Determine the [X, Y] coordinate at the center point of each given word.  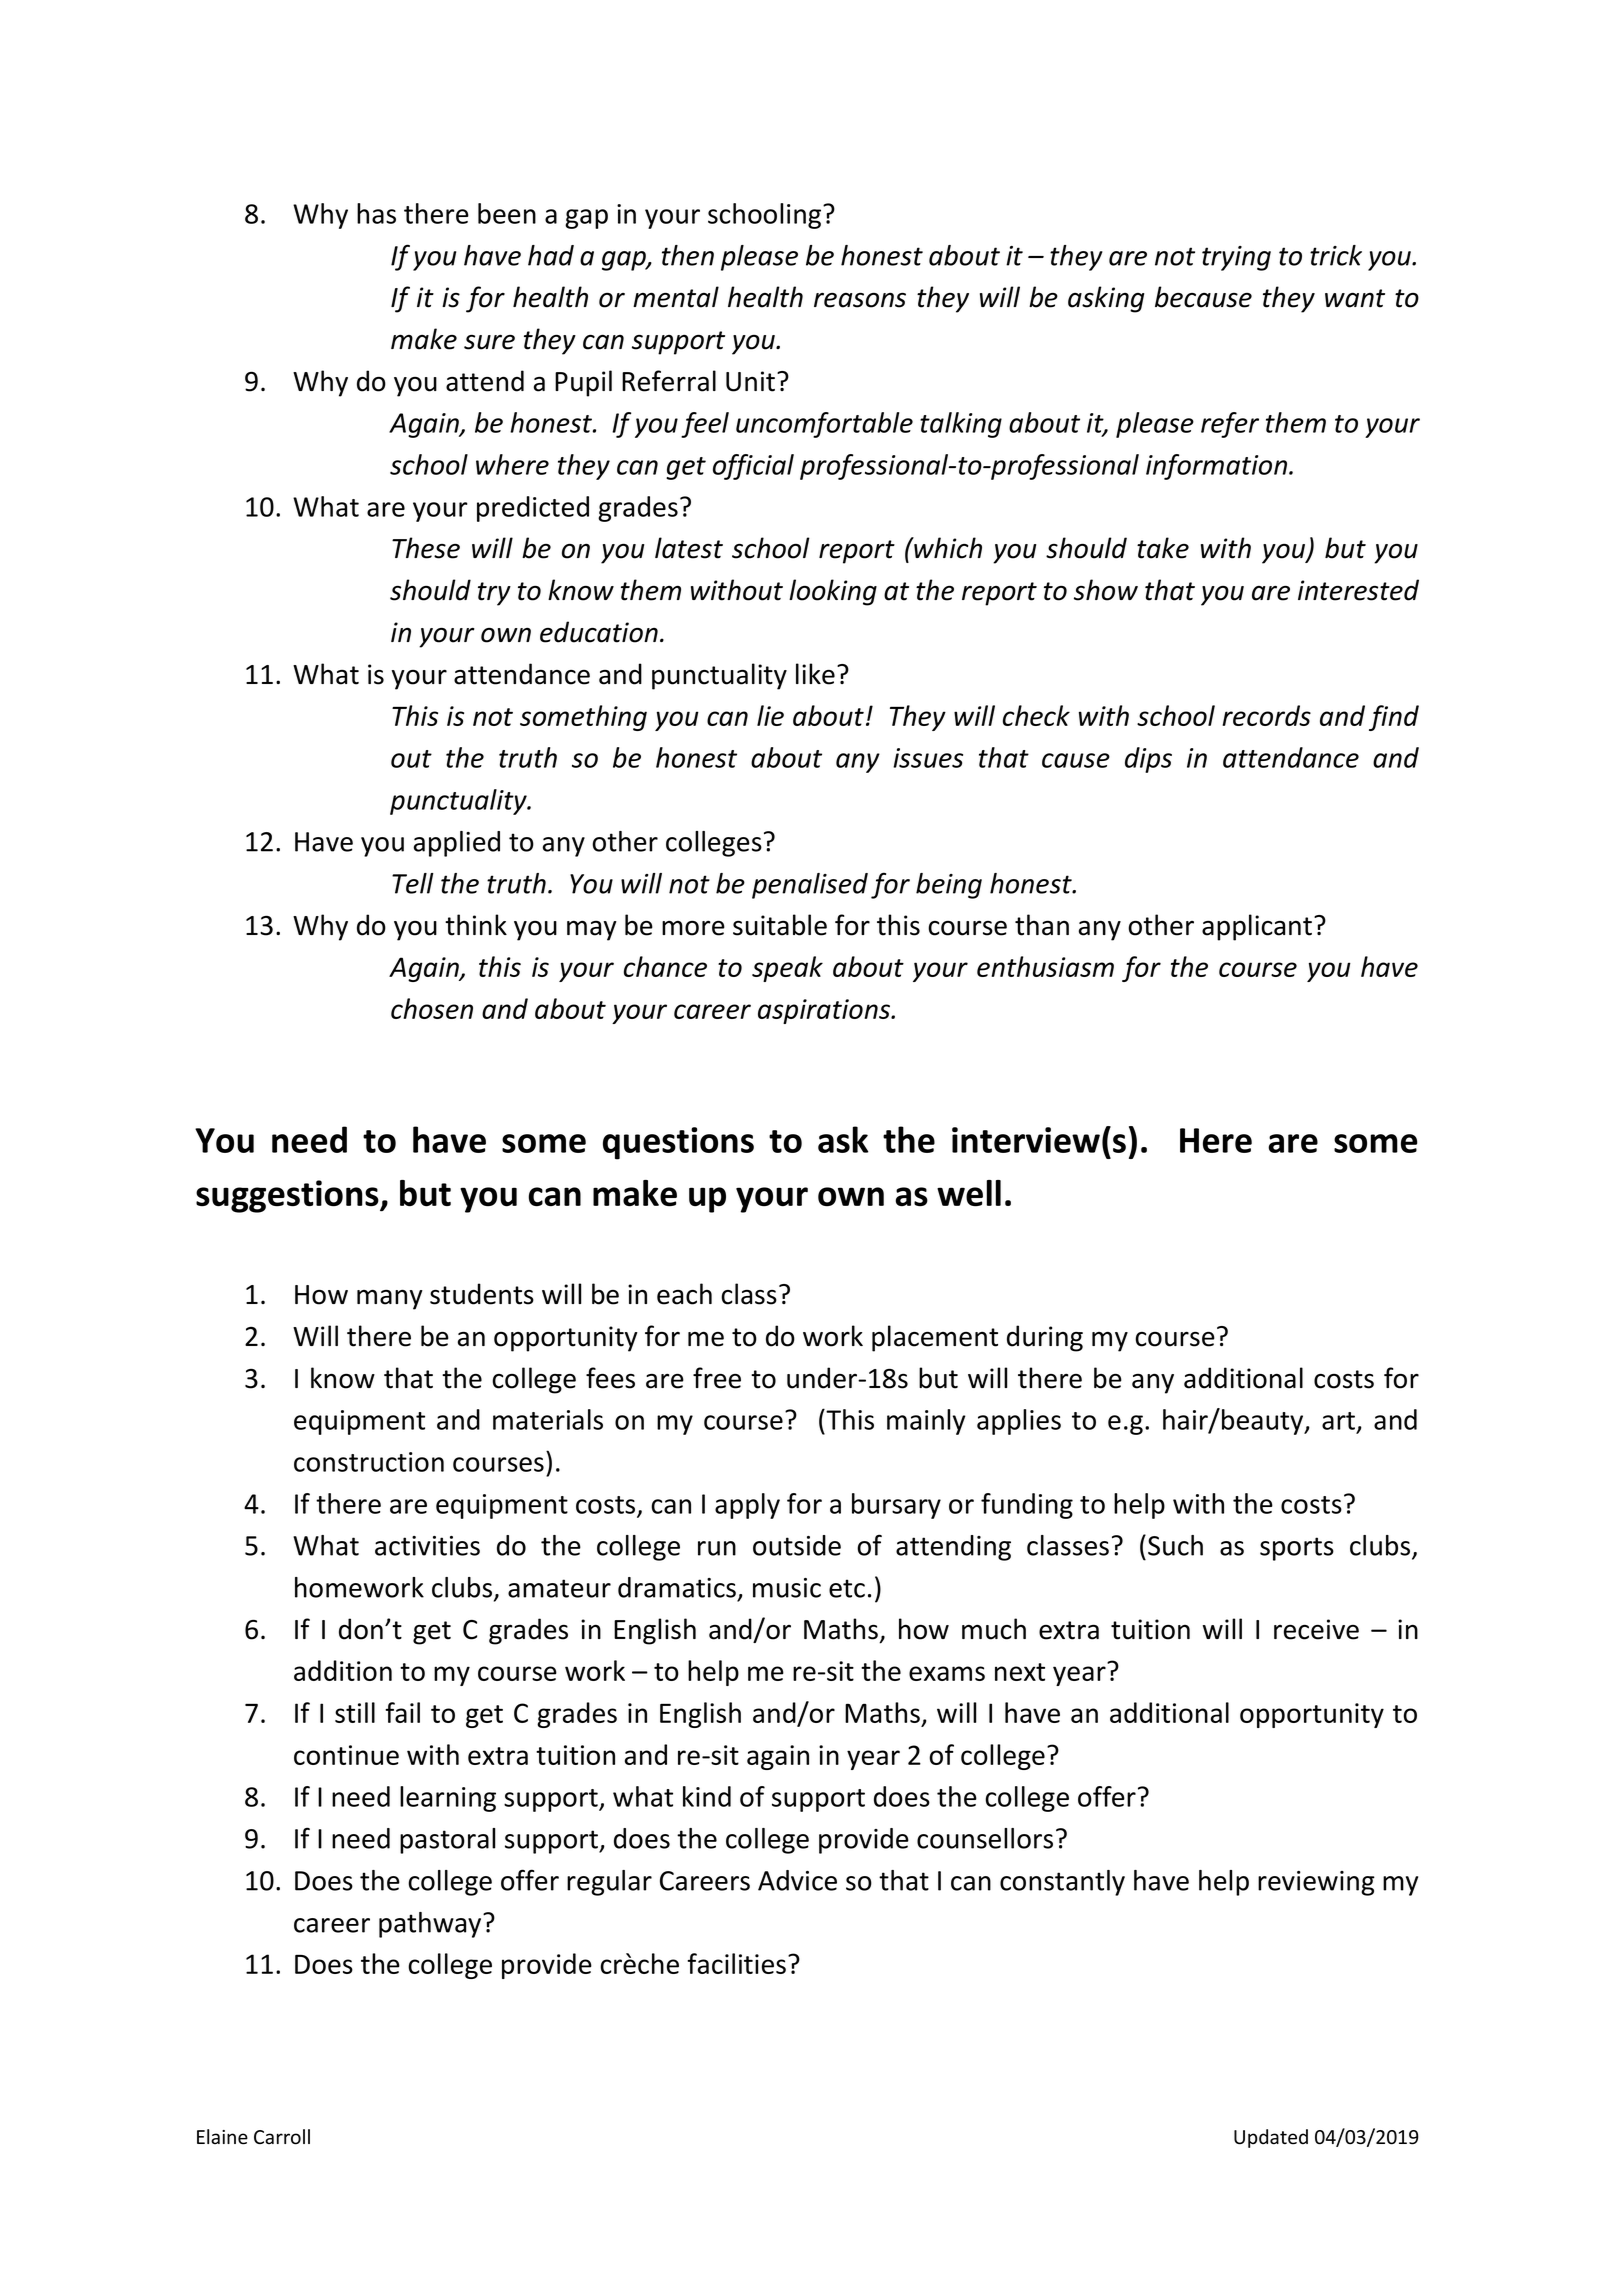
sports [1297, 1549]
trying [1236, 258]
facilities [736, 1963]
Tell [413, 883]
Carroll [282, 2137]
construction [369, 1462]
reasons [860, 300]
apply [747, 1506]
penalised [810, 886]
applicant [1257, 927]
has [376, 213]
